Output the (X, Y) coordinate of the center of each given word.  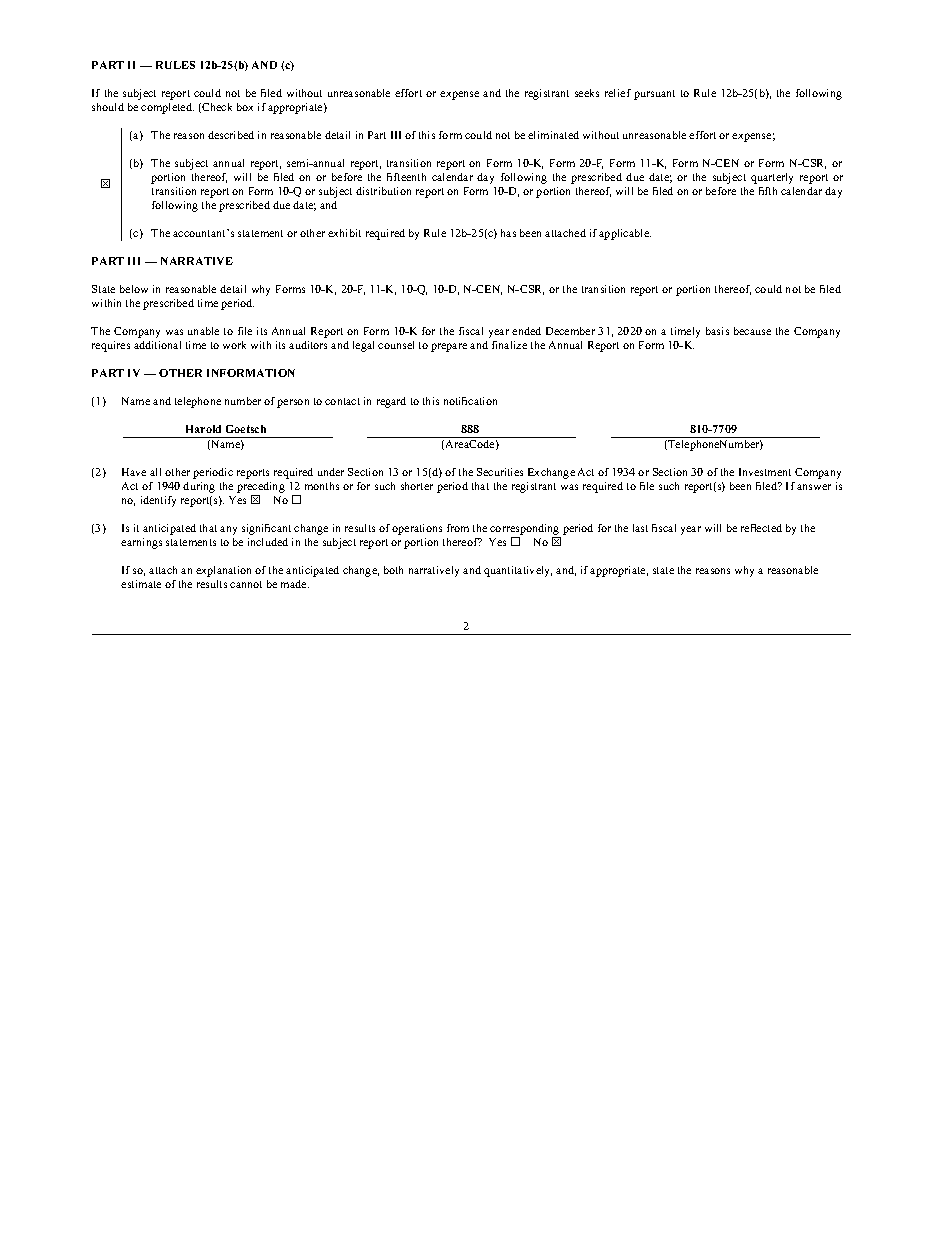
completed (167, 108)
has (508, 233)
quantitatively (518, 571)
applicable (625, 234)
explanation (223, 571)
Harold (203, 429)
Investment (765, 472)
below (134, 289)
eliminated (553, 135)
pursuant (654, 95)
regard (391, 402)
